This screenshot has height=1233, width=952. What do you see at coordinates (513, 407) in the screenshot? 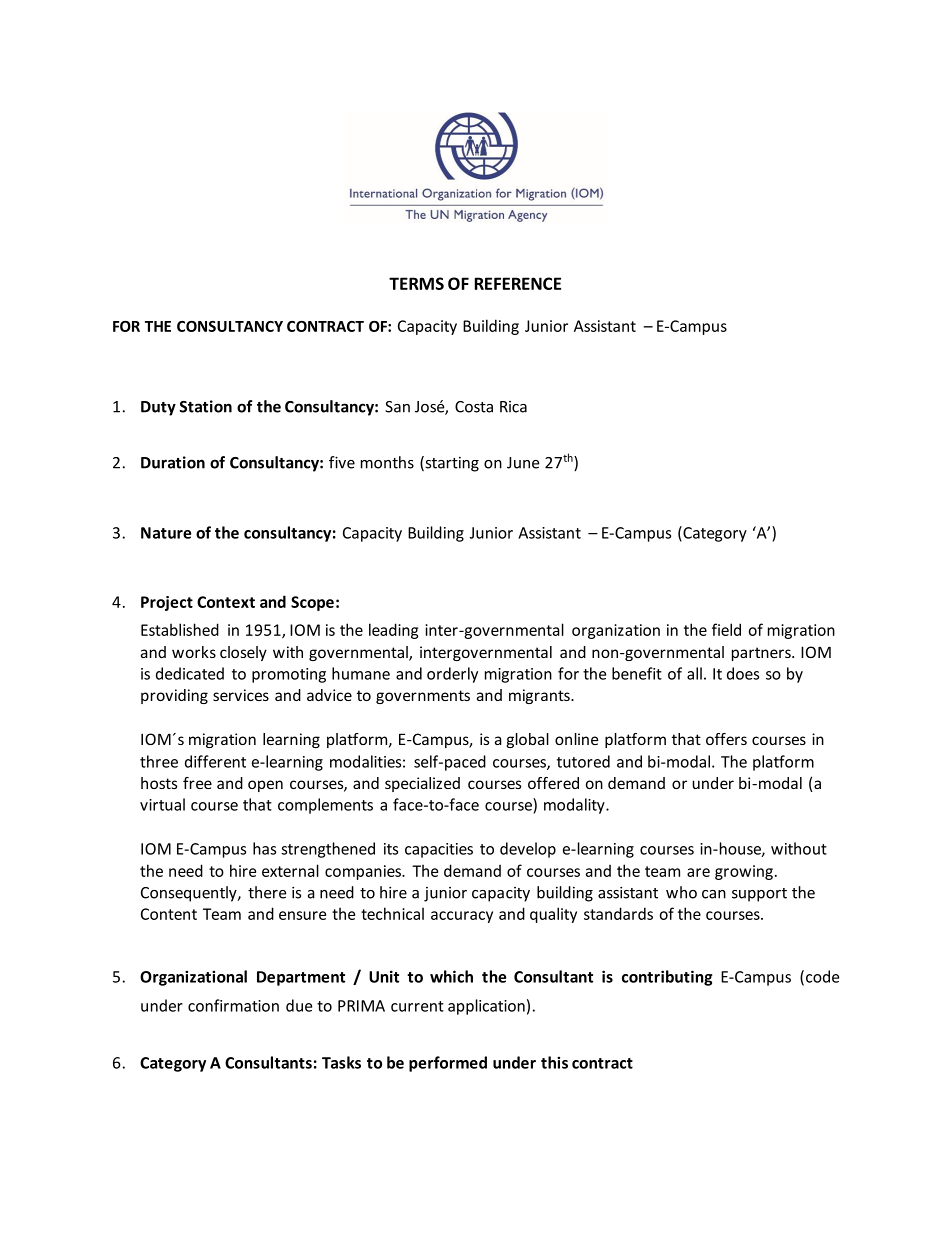
I see `Rica` at bounding box center [513, 407].
